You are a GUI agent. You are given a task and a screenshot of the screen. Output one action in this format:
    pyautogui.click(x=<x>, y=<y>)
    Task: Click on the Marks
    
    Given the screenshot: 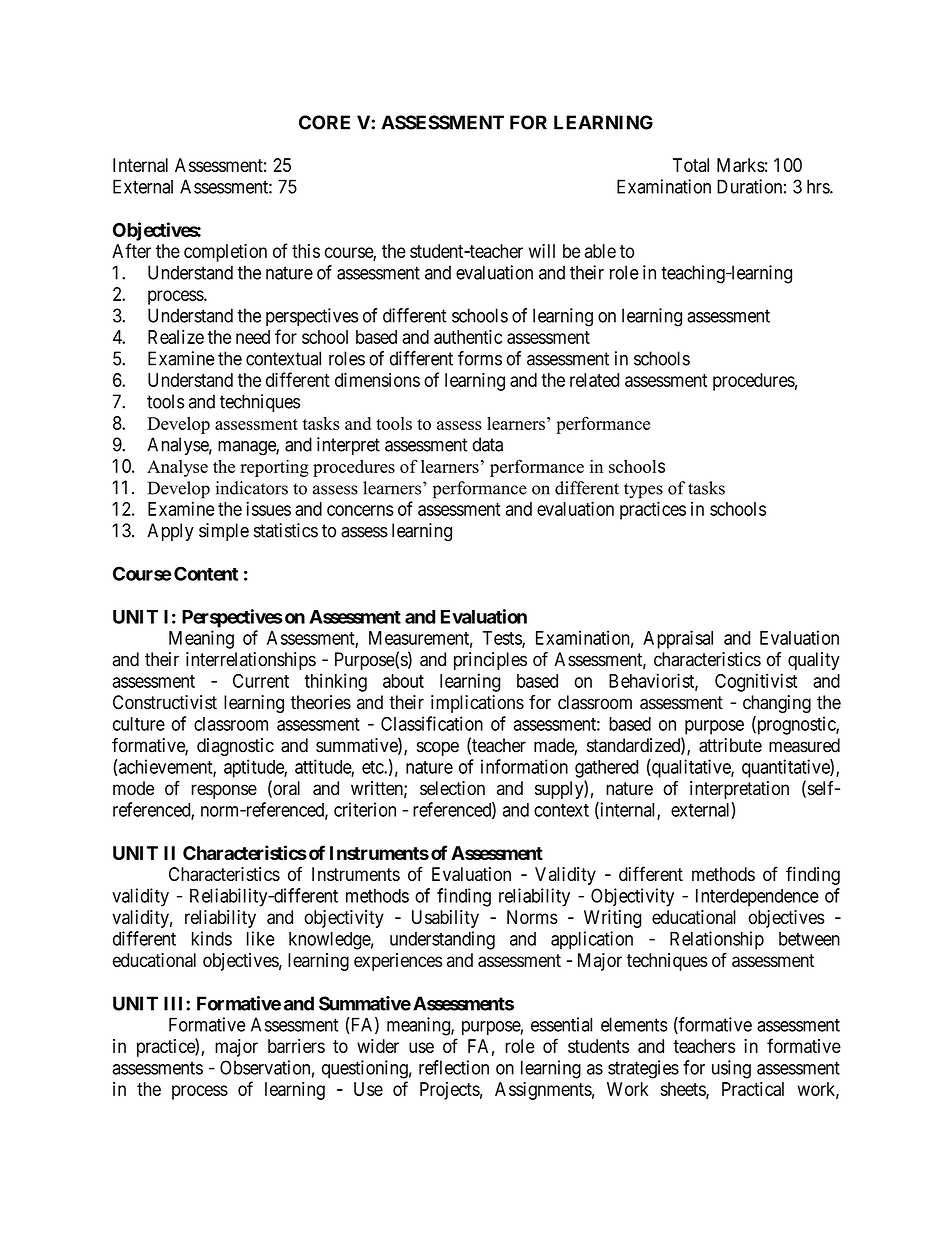 What is the action you would take?
    pyautogui.click(x=741, y=165)
